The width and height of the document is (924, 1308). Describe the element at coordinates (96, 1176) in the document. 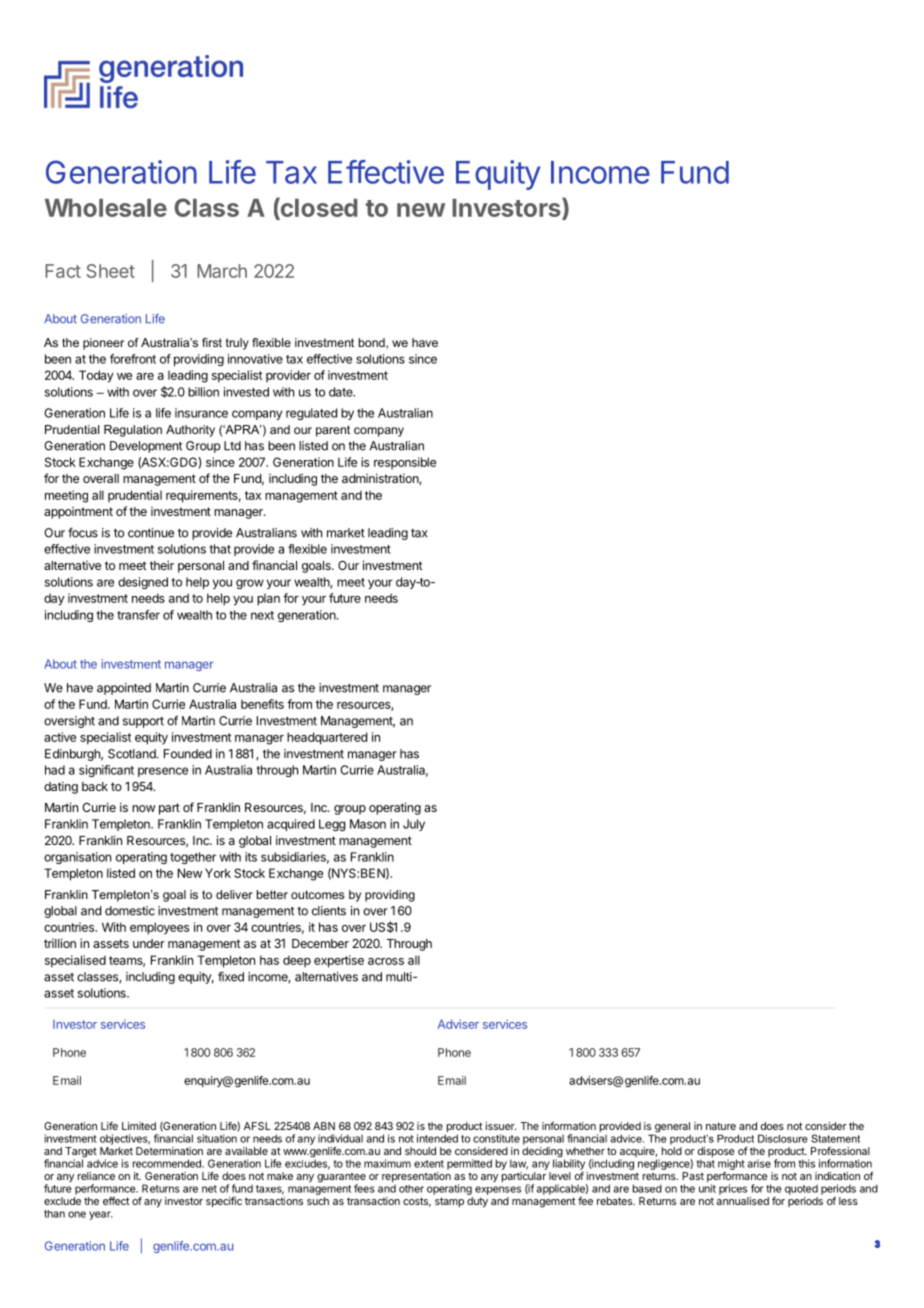

I see `reliance` at that location.
